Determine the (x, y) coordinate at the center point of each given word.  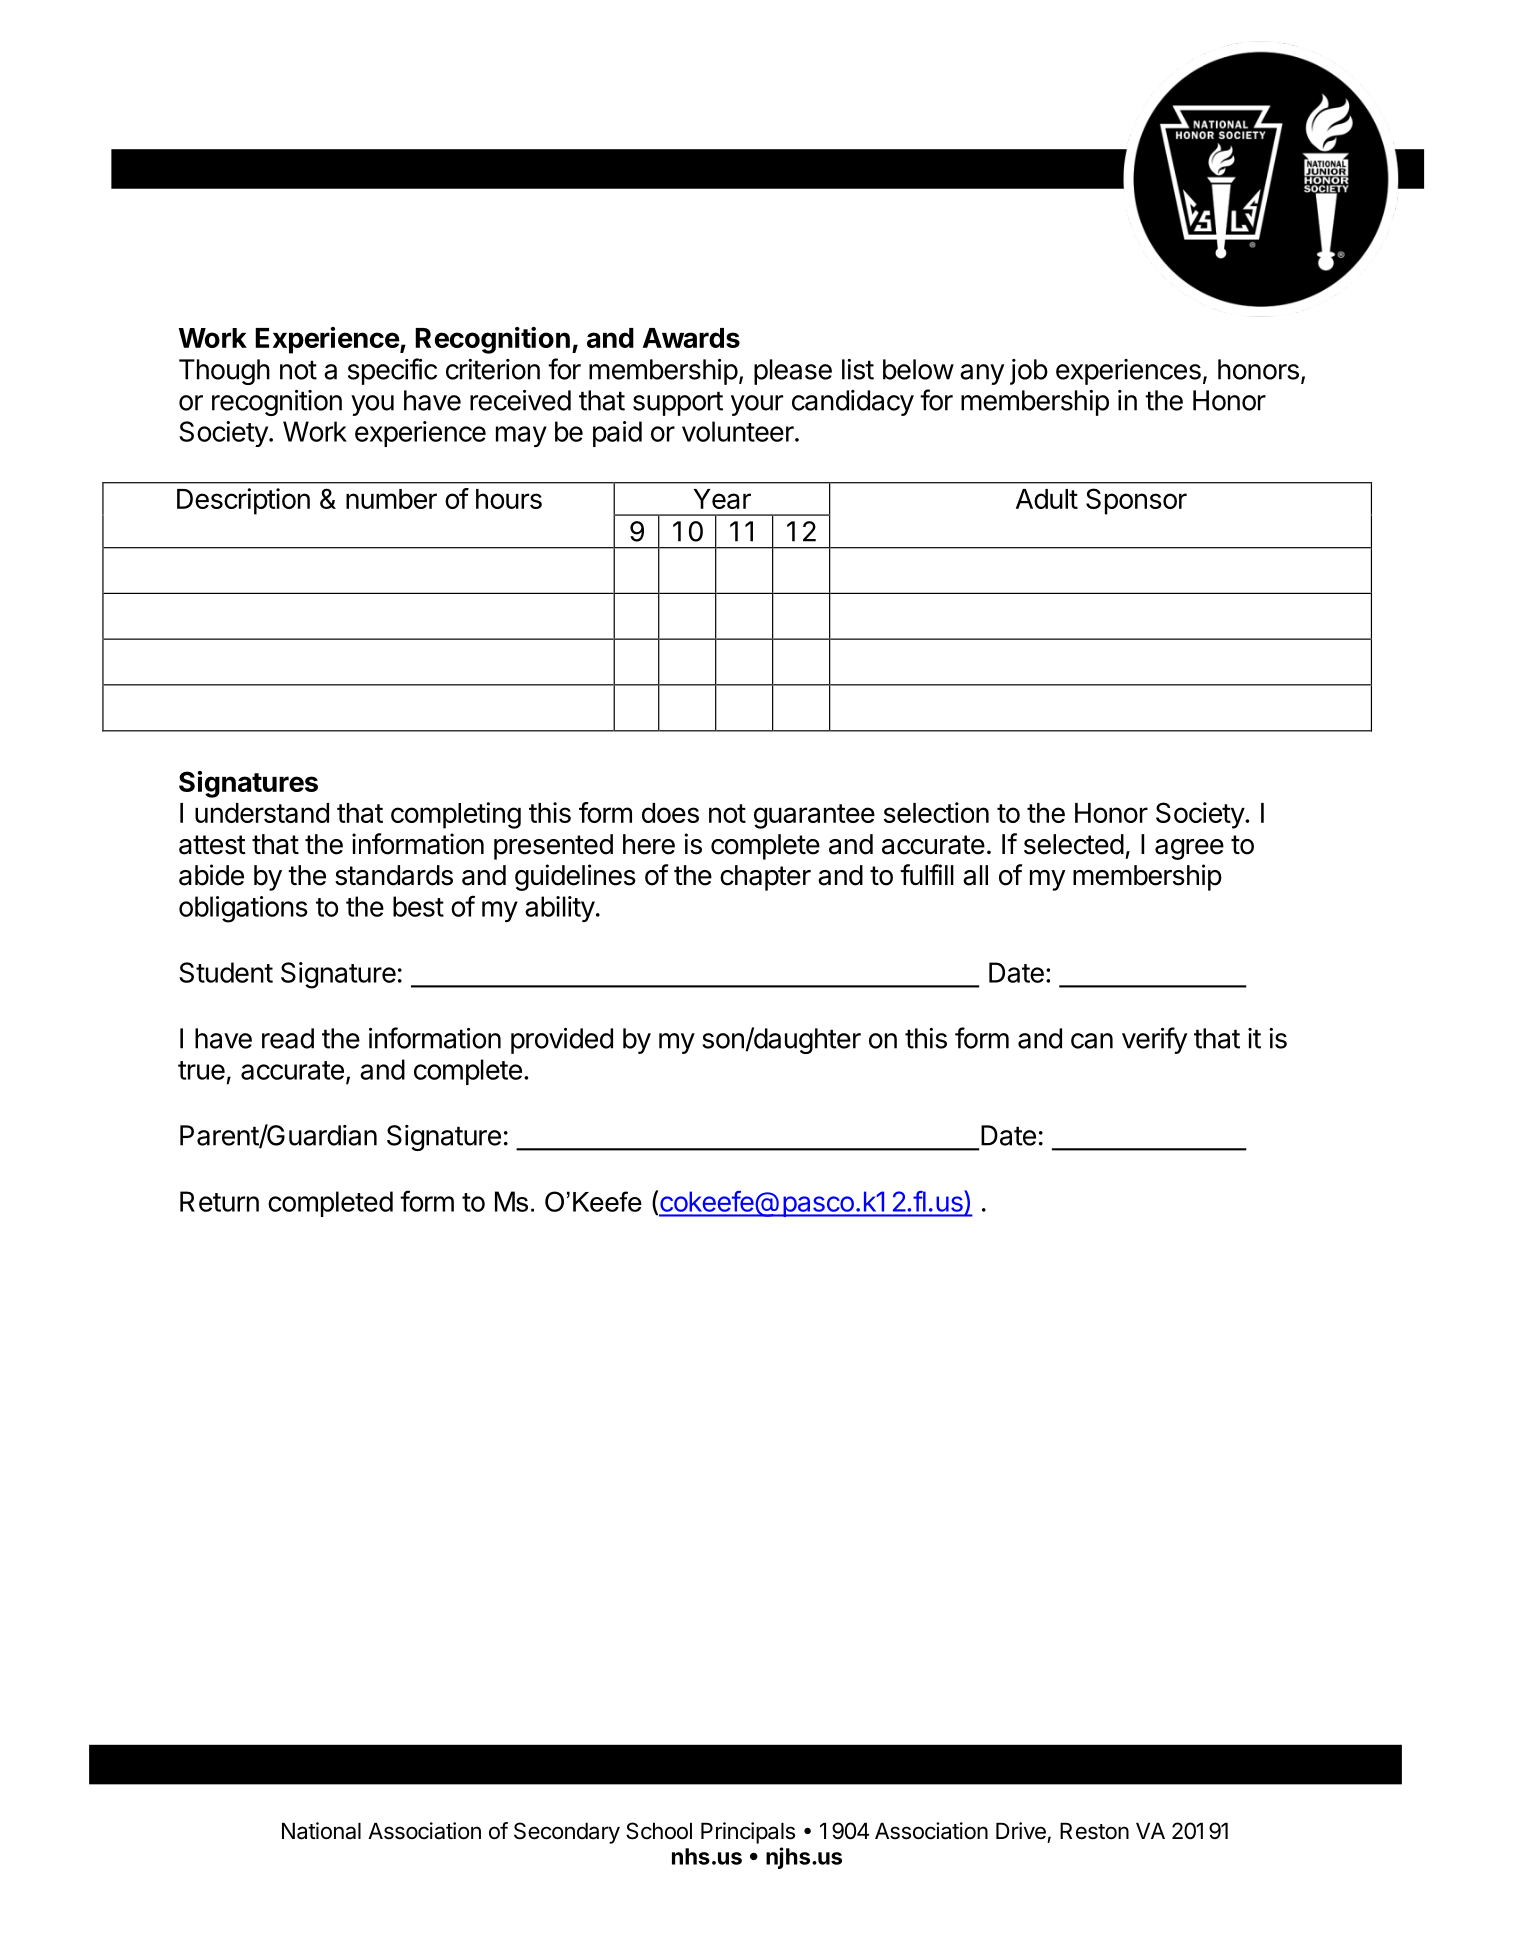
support (678, 403)
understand (262, 813)
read (288, 1038)
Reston (1094, 1831)
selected (1074, 844)
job (1029, 372)
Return (219, 1201)
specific (392, 371)
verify (1154, 1040)
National (321, 1831)
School (659, 1831)
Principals (748, 1833)
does (670, 813)
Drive (1021, 1831)
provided (562, 1041)
